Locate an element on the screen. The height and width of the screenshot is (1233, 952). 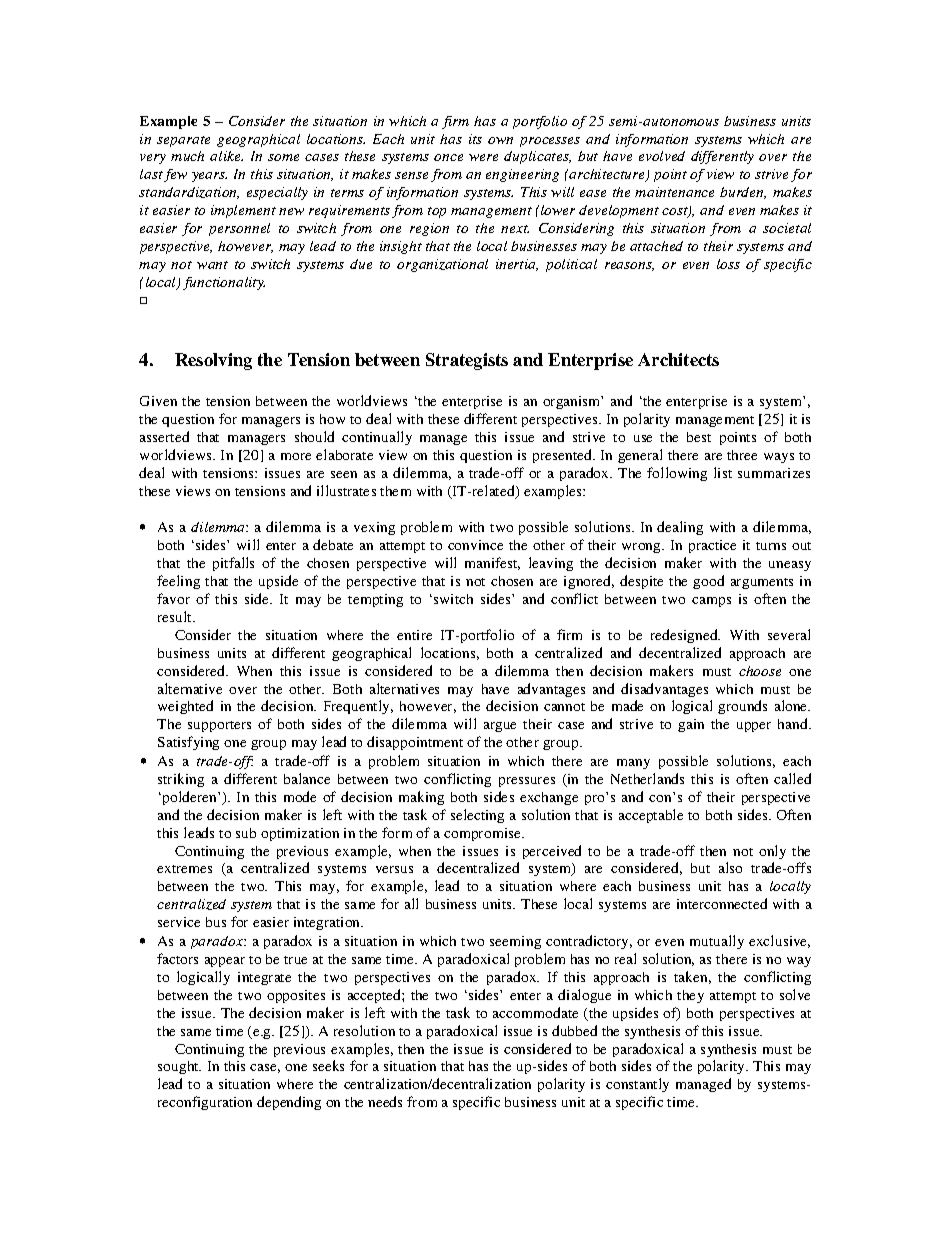
sought is located at coordinates (179, 1067).
